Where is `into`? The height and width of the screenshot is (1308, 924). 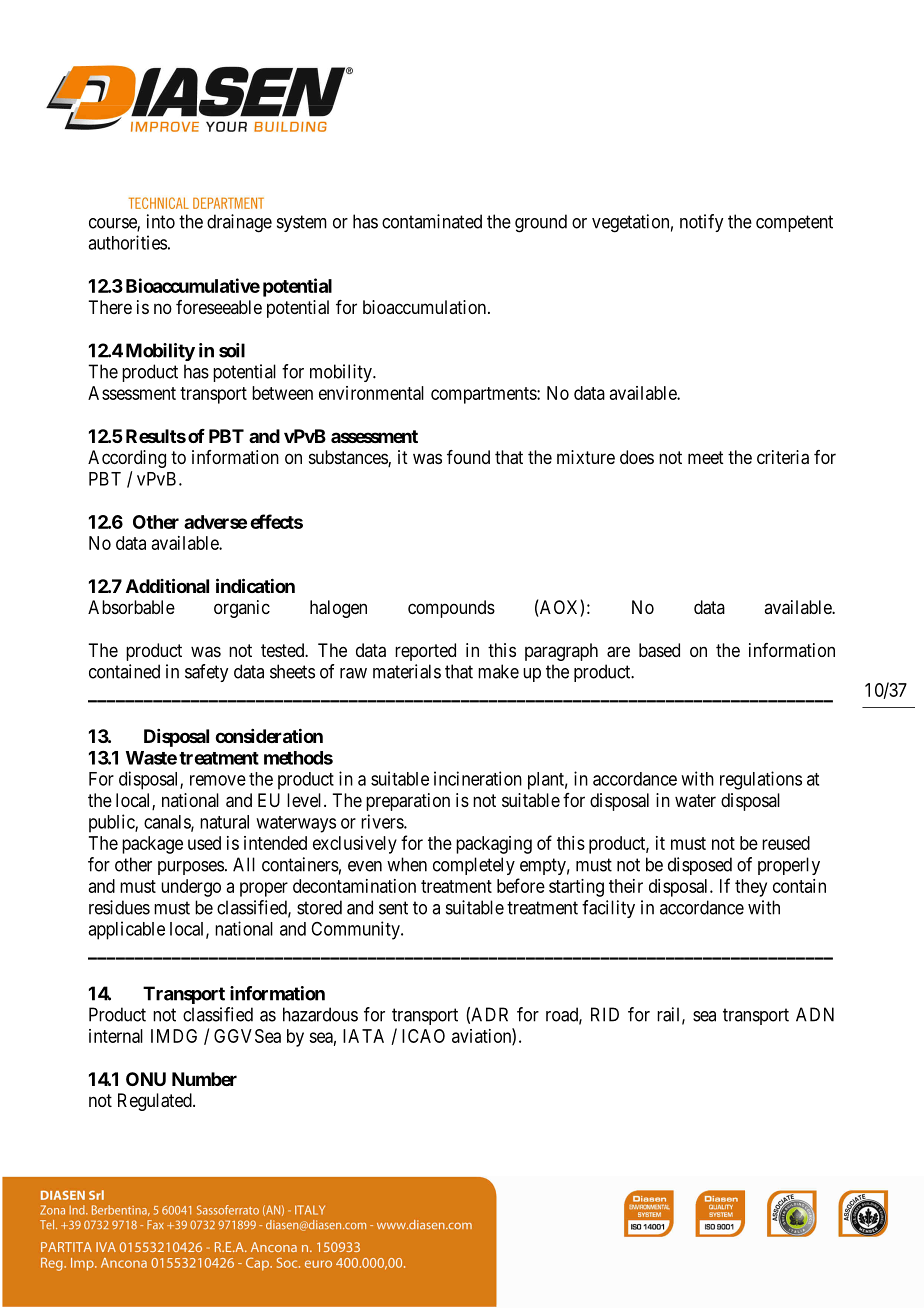 into is located at coordinates (161, 221).
